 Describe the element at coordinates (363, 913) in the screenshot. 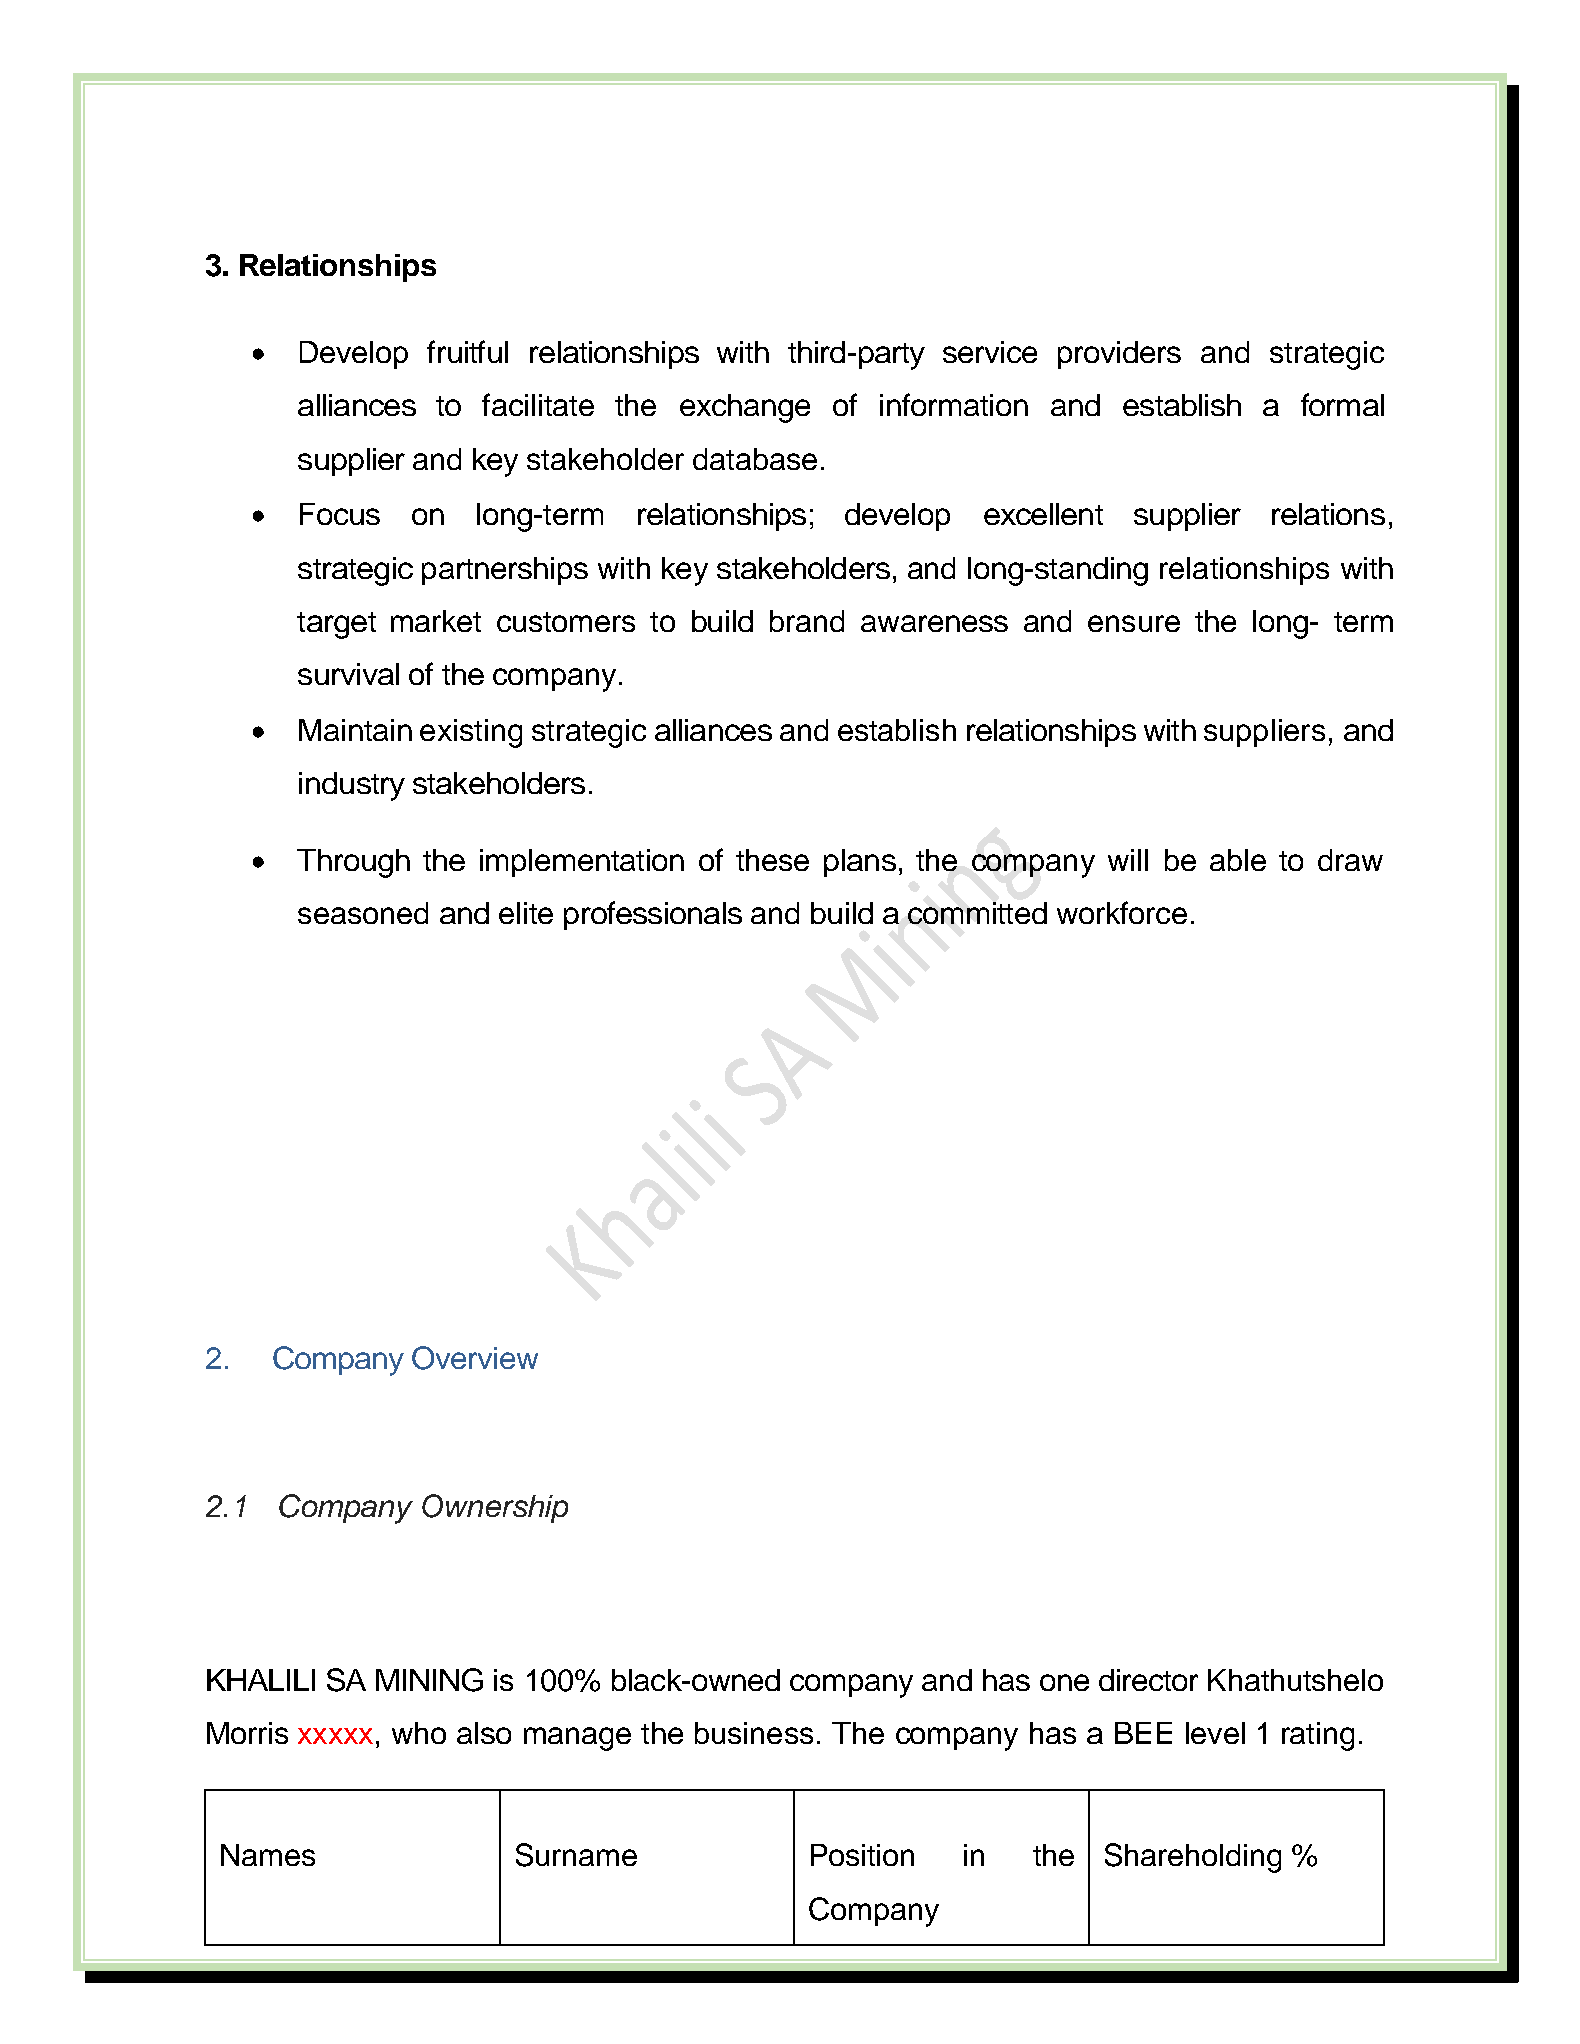

I see `seasoned` at that location.
